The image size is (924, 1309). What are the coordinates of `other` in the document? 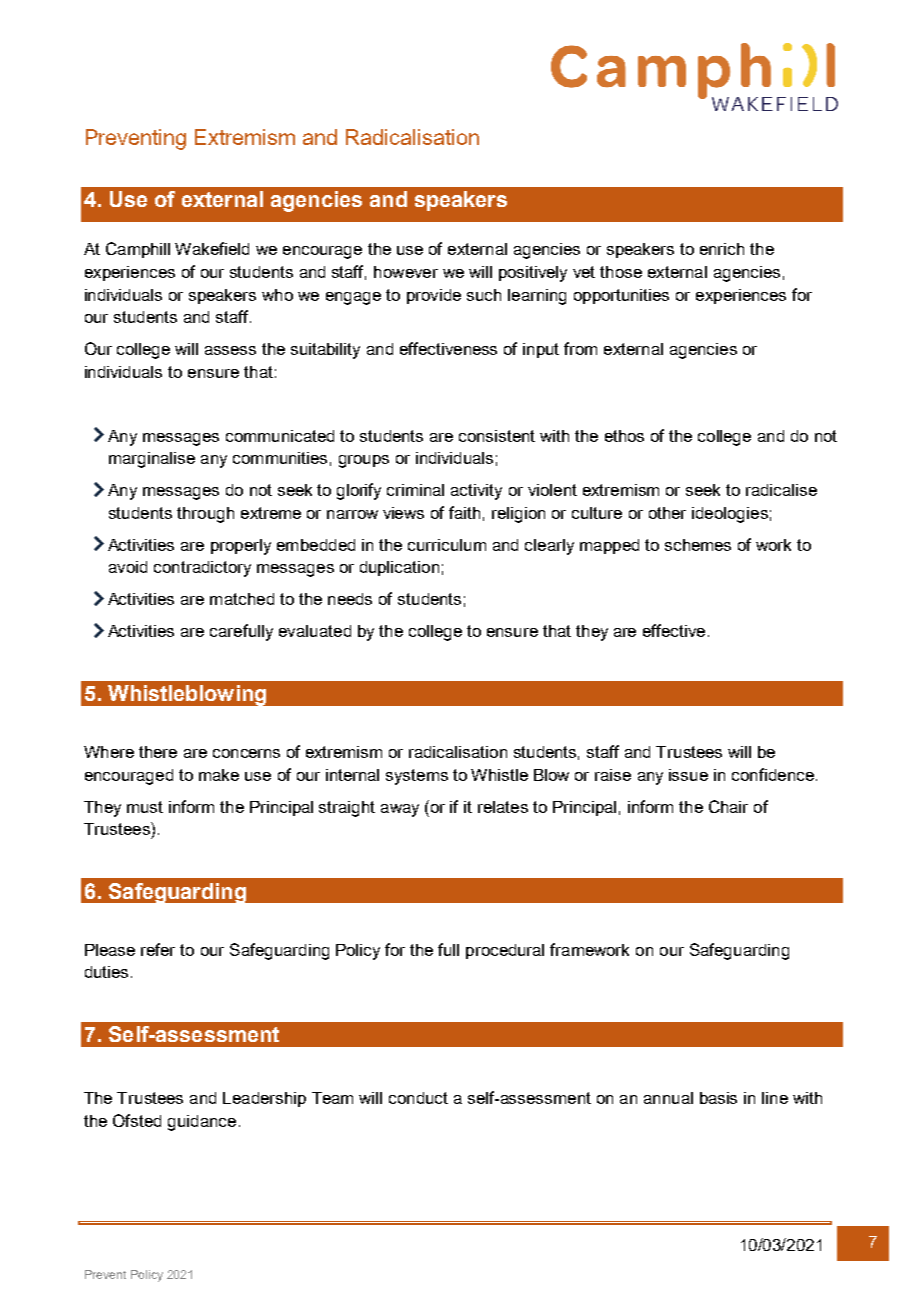 It's located at (667, 513).
